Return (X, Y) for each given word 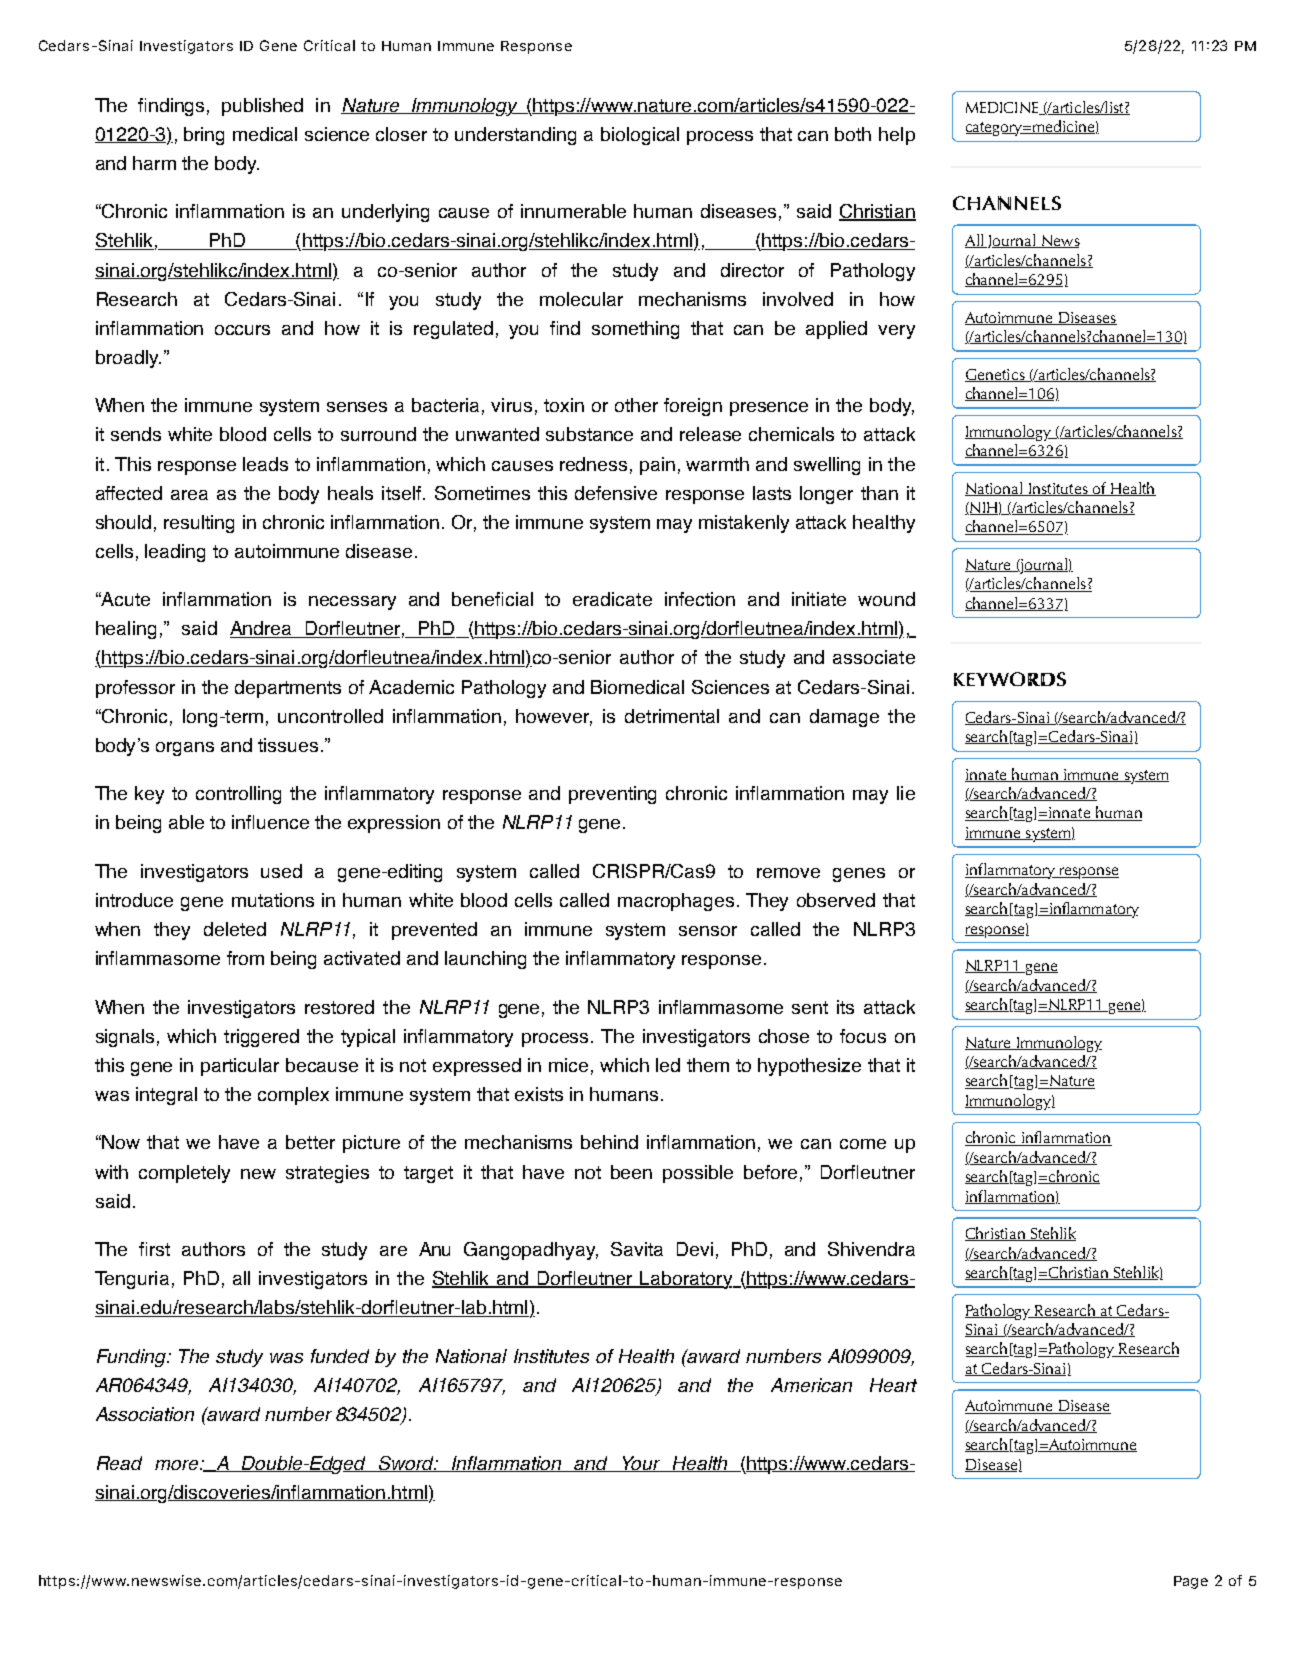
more (178, 1465)
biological (640, 136)
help (897, 136)
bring (204, 136)
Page (1191, 1582)
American (811, 1385)
